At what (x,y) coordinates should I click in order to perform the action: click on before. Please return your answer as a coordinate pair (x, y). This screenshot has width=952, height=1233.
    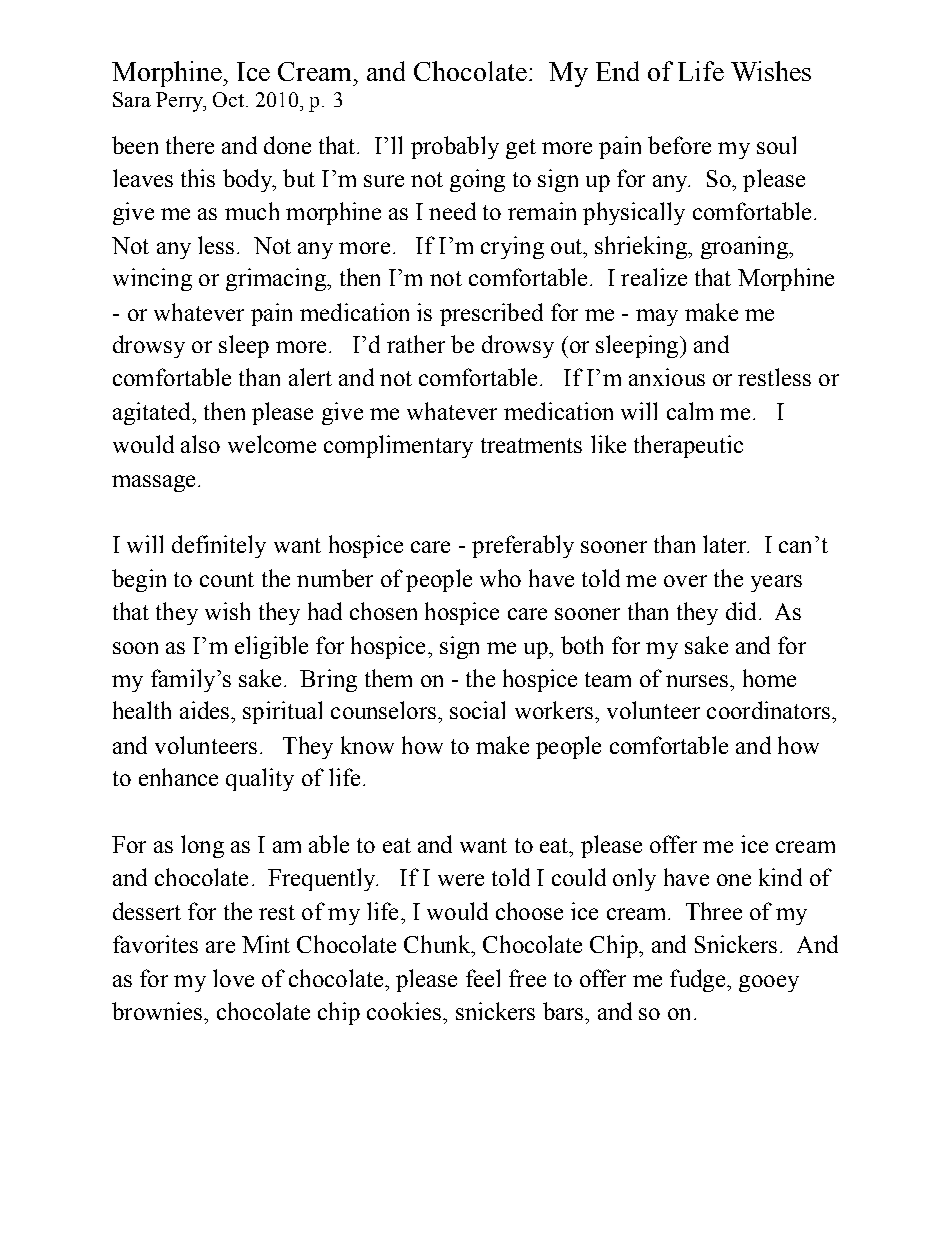
    Looking at the image, I should click on (679, 145).
